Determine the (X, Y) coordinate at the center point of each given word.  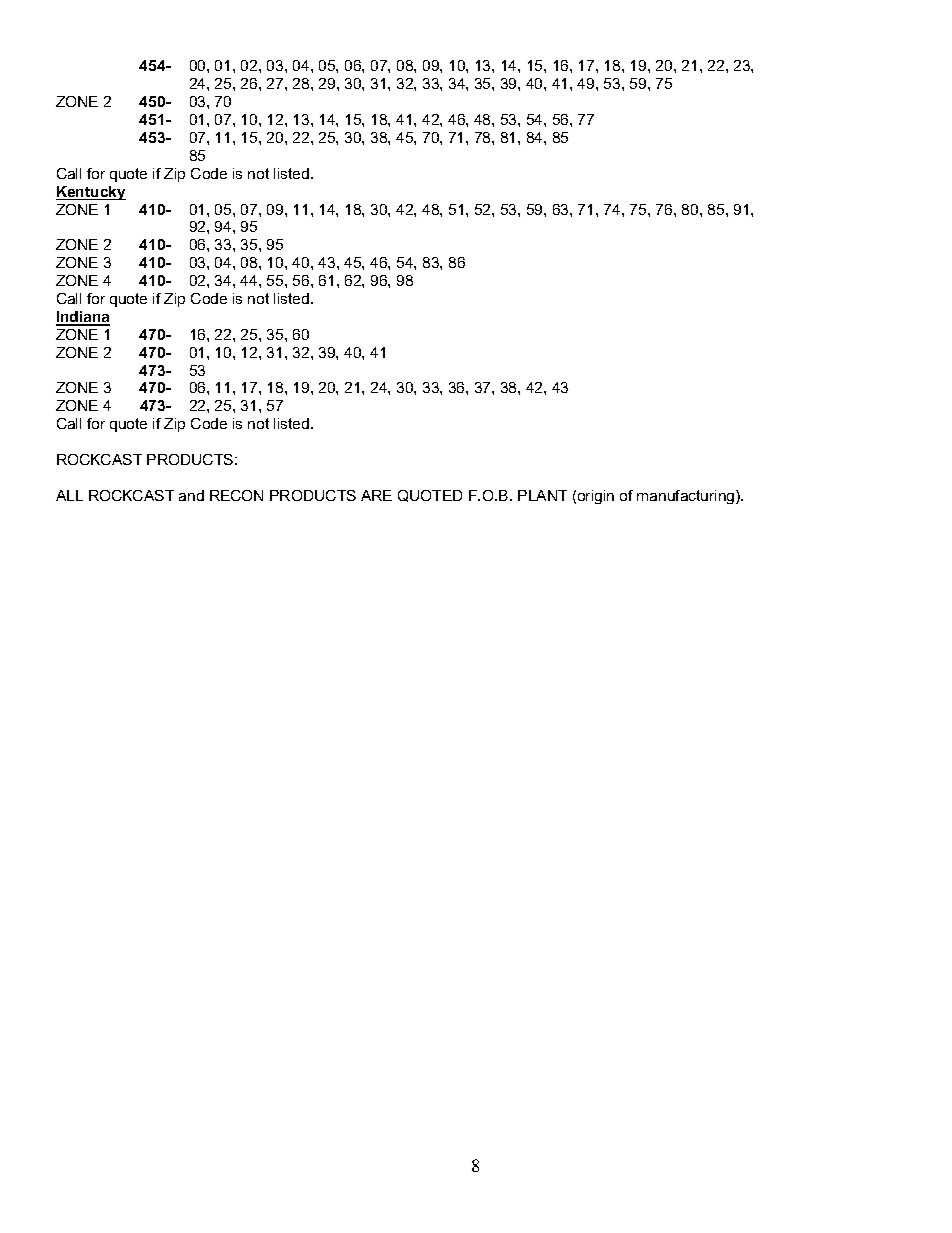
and (191, 495)
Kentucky (91, 193)
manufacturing (687, 497)
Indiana (83, 318)
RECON (236, 495)
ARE (376, 495)
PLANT (542, 495)
